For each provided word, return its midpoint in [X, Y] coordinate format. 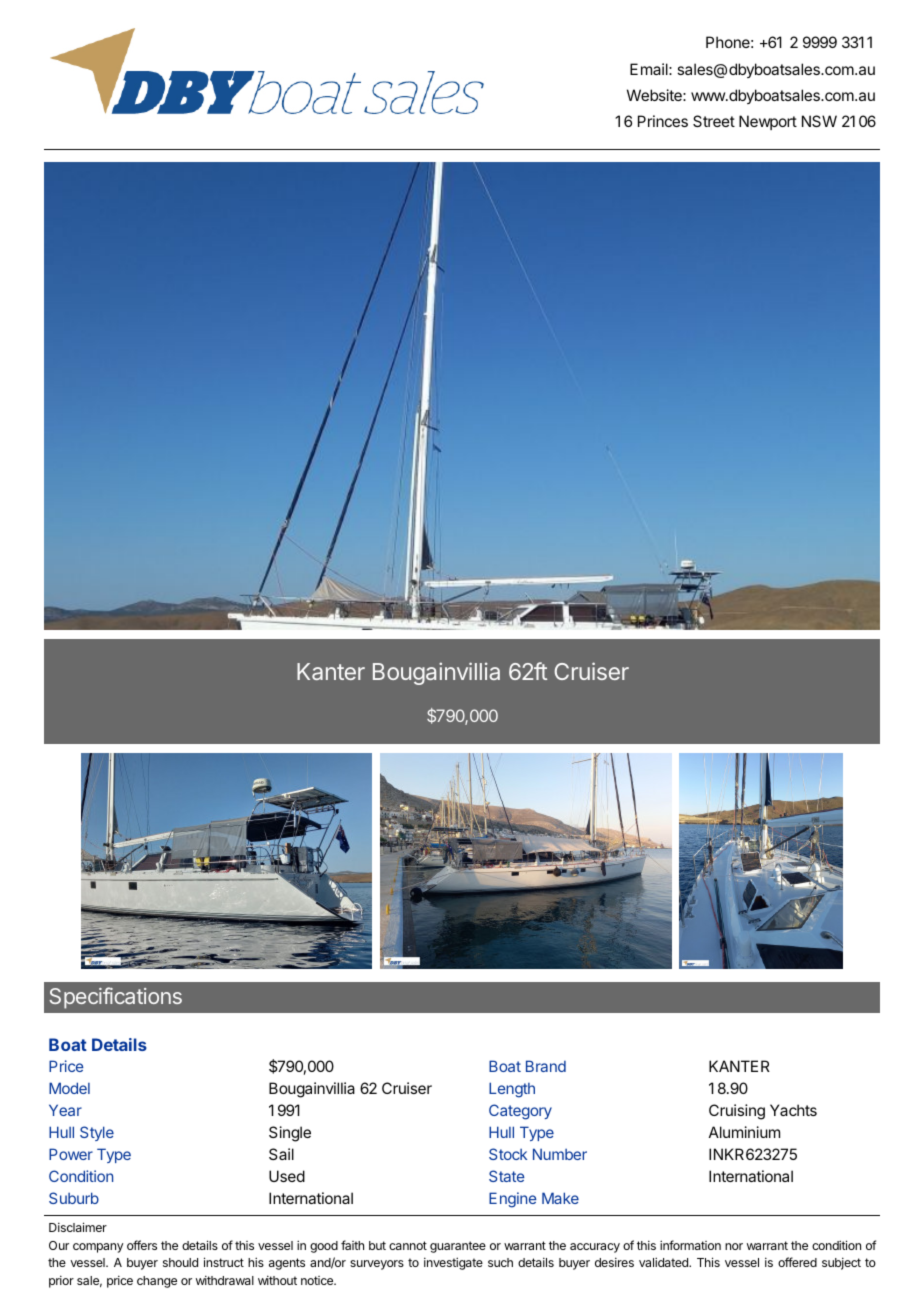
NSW [819, 121]
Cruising [737, 1112]
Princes [663, 121]
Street [714, 121]
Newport [768, 122]
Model [69, 1088]
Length [512, 1090]
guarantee [458, 1247]
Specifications [115, 998]
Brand [546, 1066]
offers [142, 1245]
